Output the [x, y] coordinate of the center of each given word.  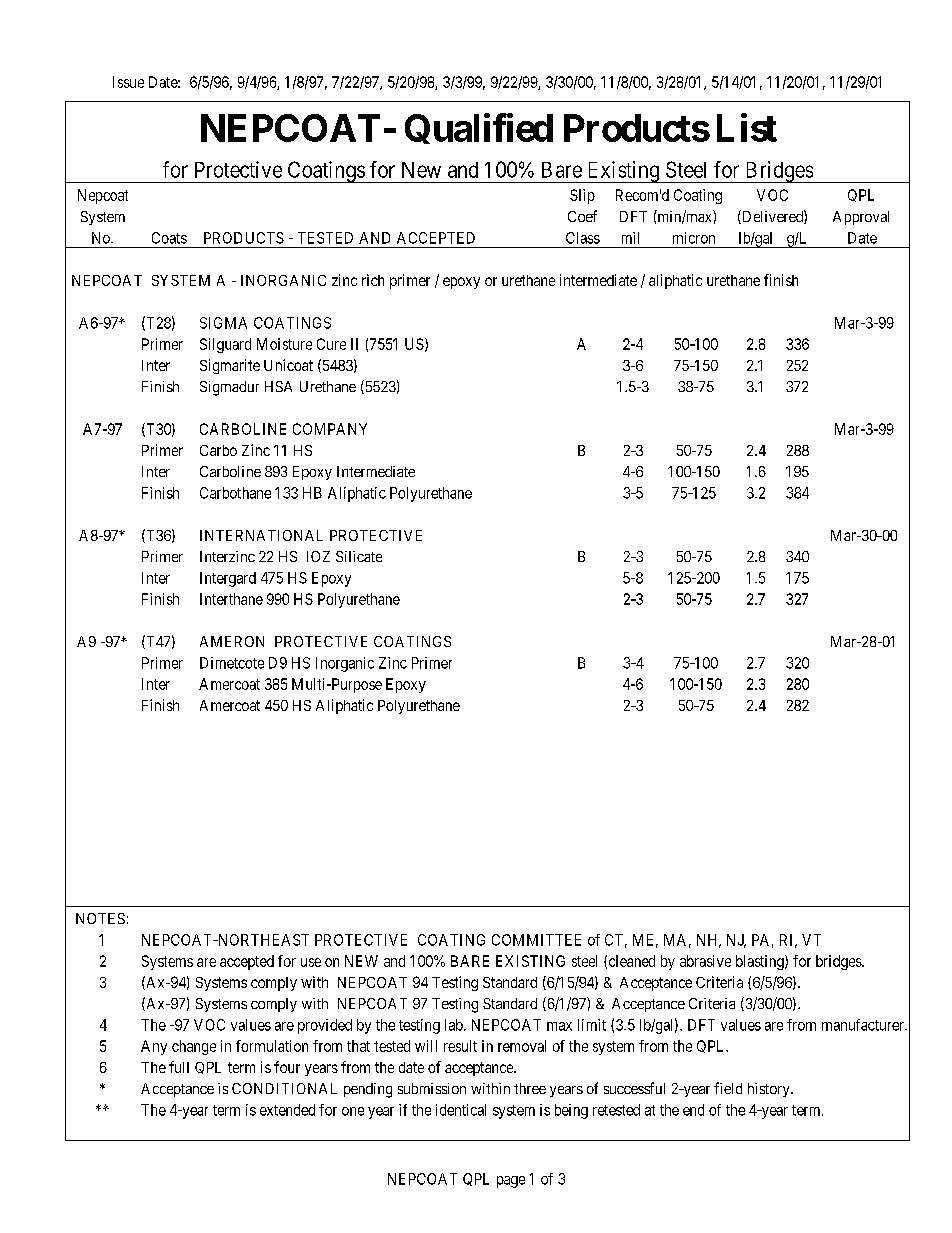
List [747, 127]
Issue [128, 82]
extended [287, 1110]
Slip [582, 196]
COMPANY [330, 429]
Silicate [359, 556]
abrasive [705, 961]
